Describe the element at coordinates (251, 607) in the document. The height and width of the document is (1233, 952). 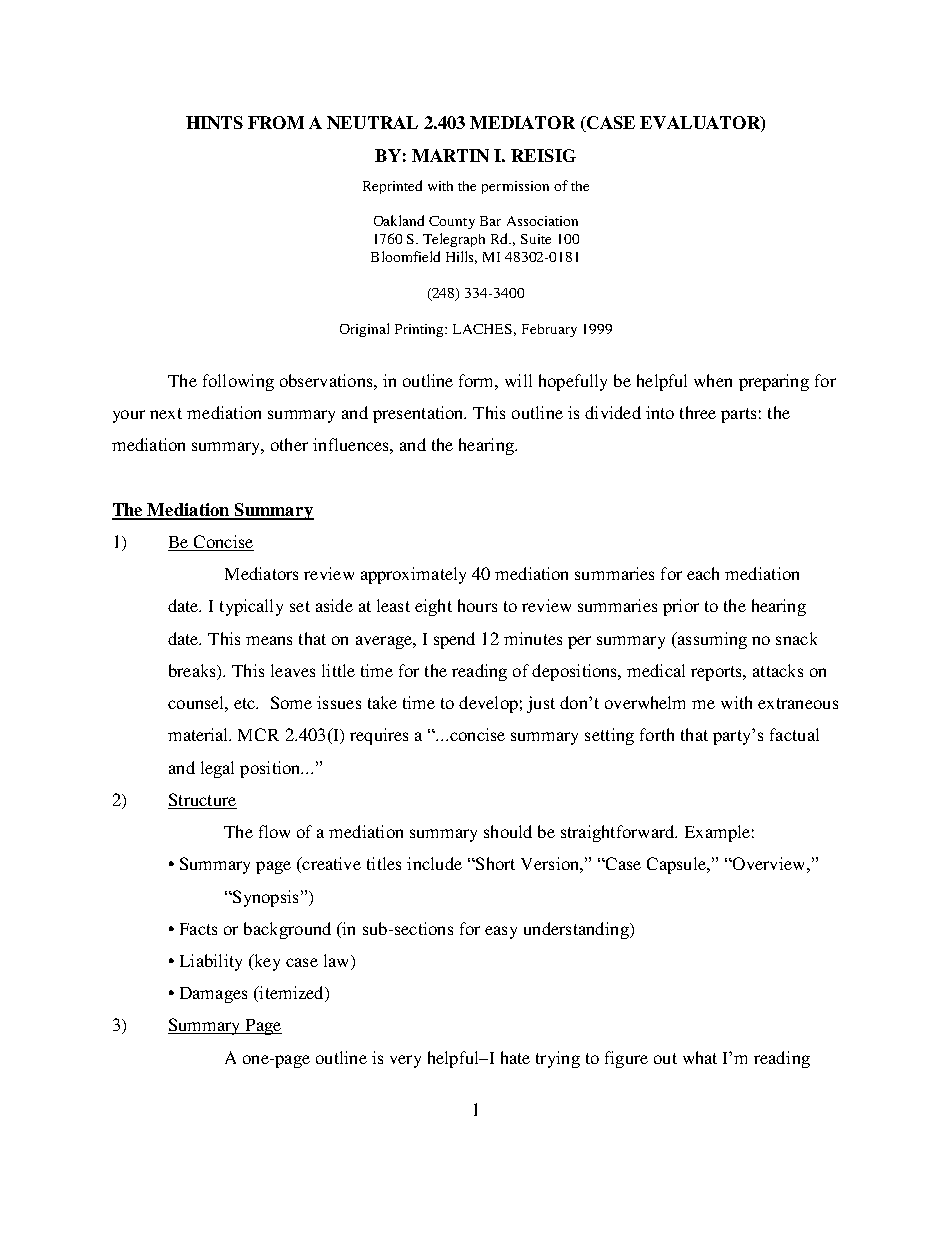
I see `typically` at that location.
